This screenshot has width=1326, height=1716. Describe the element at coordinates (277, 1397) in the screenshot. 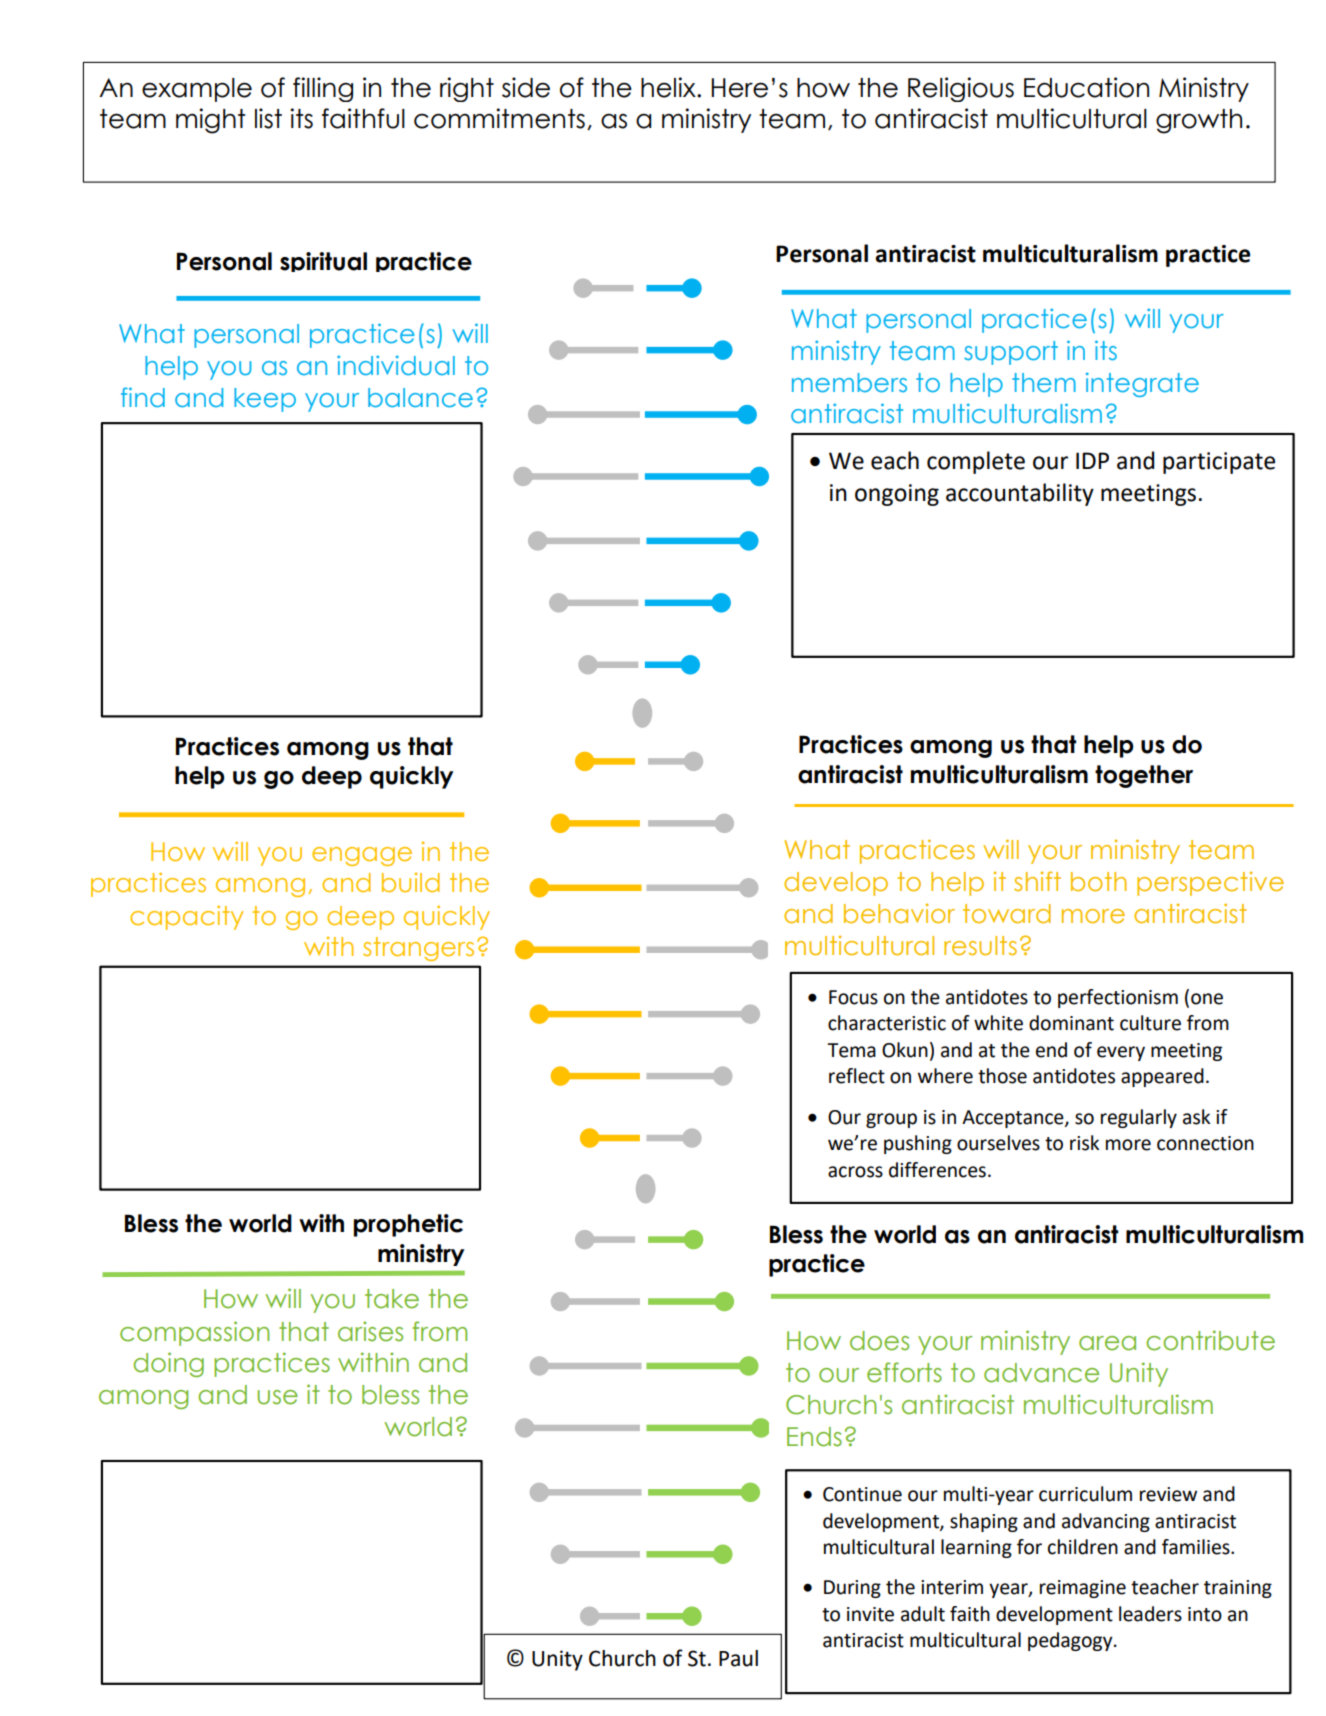

I see `use` at that location.
